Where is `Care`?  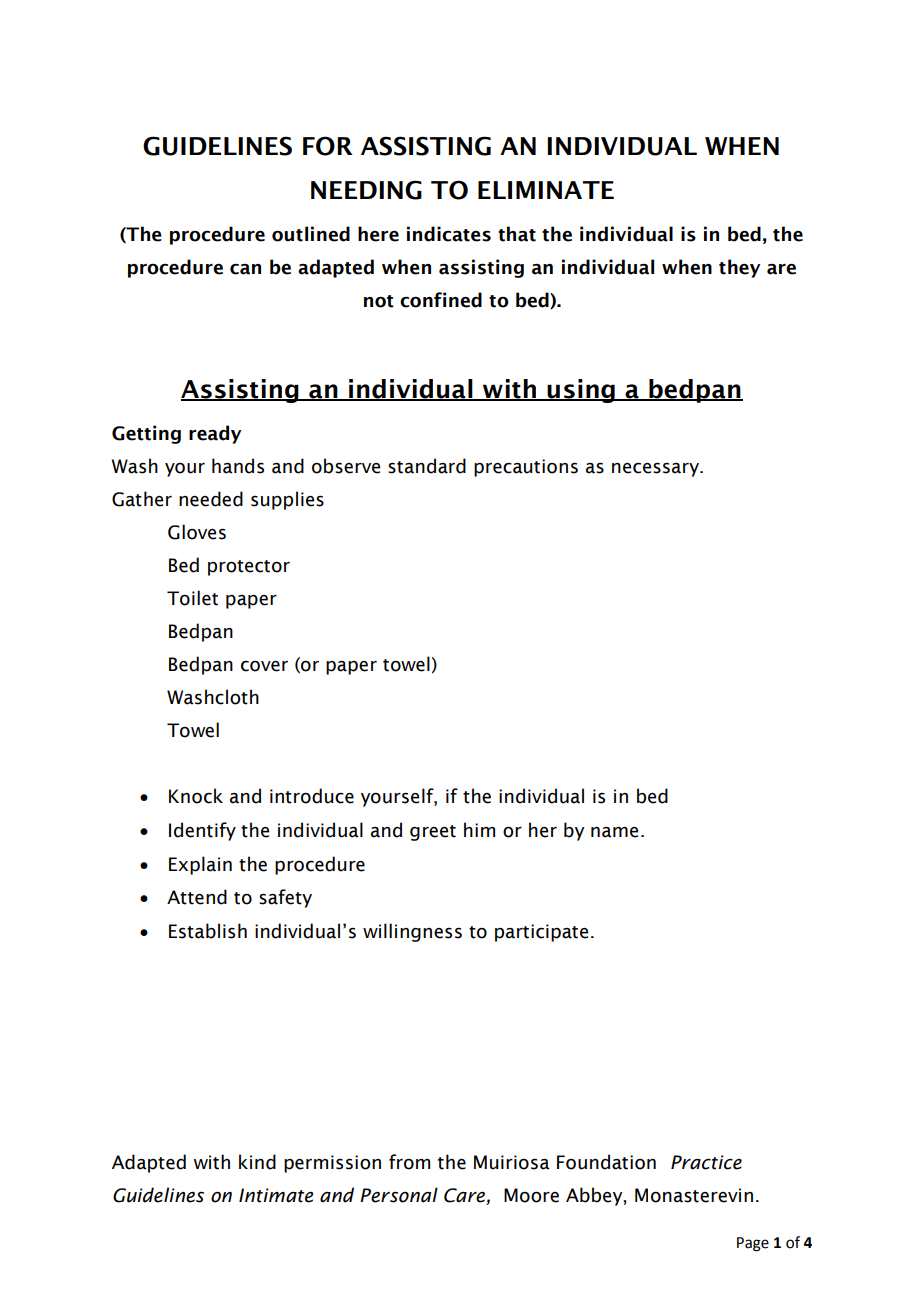 Care is located at coordinates (465, 1196).
